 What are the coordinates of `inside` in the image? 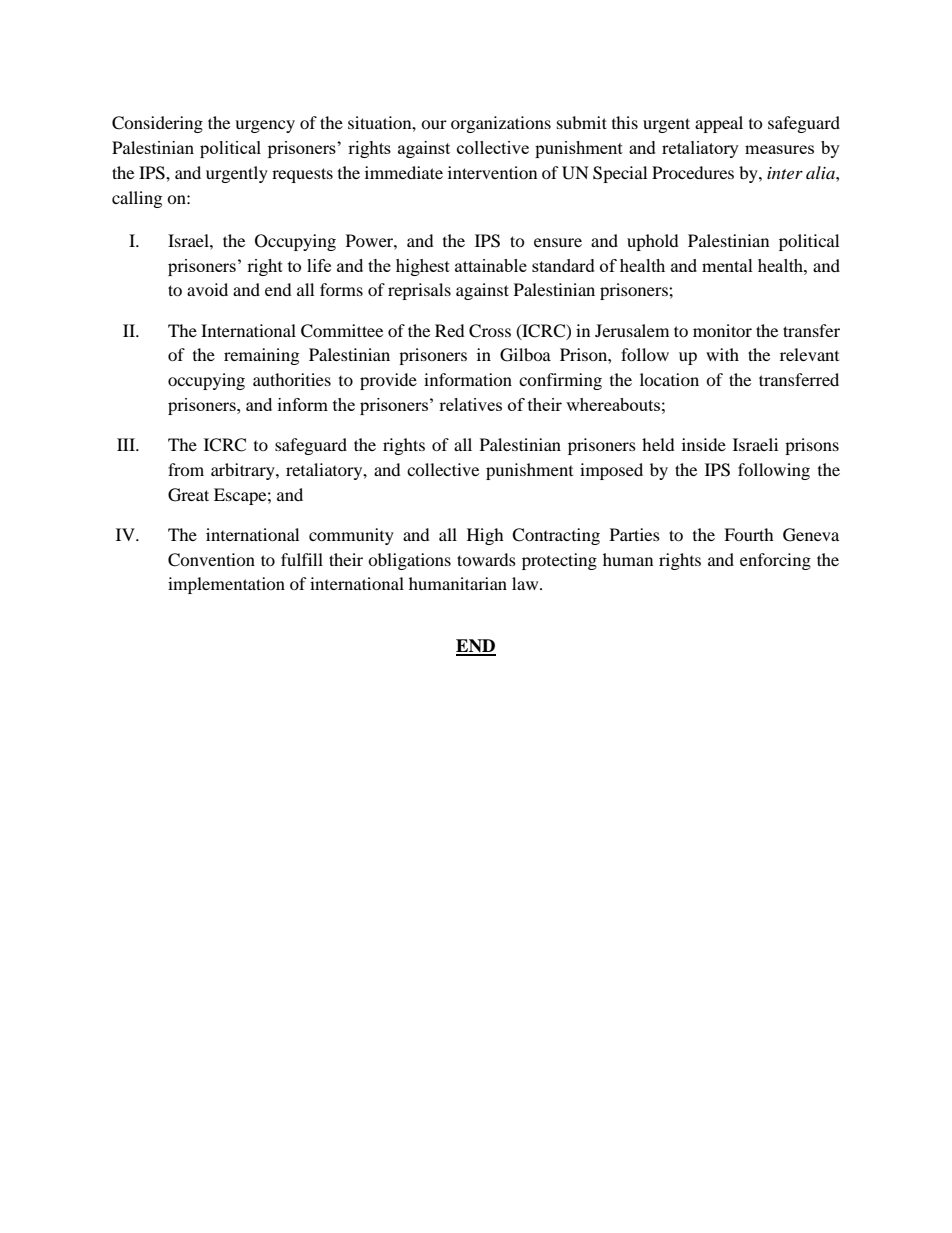 It's located at (704, 444).
